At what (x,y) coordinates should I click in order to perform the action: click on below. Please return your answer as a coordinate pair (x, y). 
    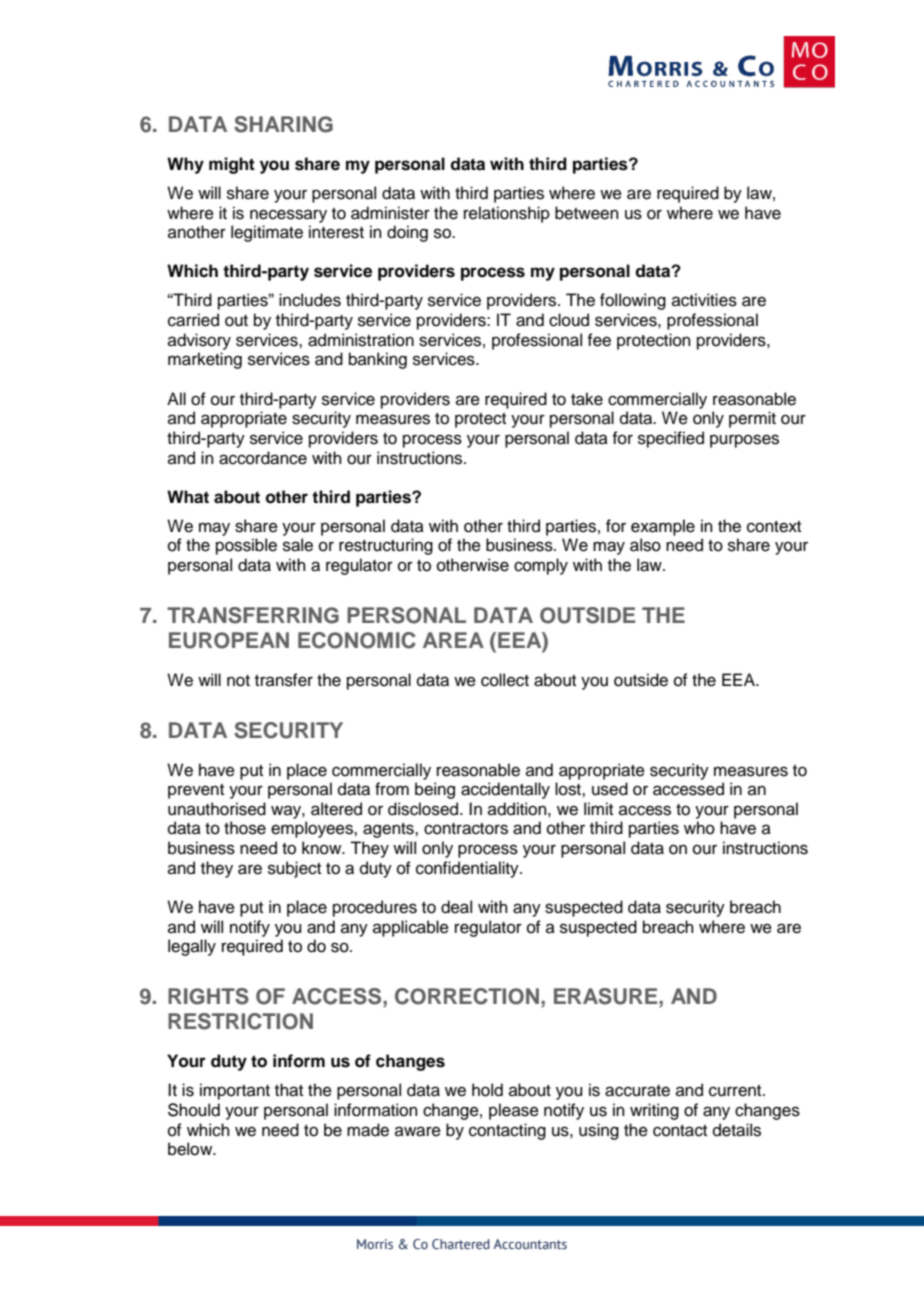
    Looking at the image, I should click on (191, 1149).
